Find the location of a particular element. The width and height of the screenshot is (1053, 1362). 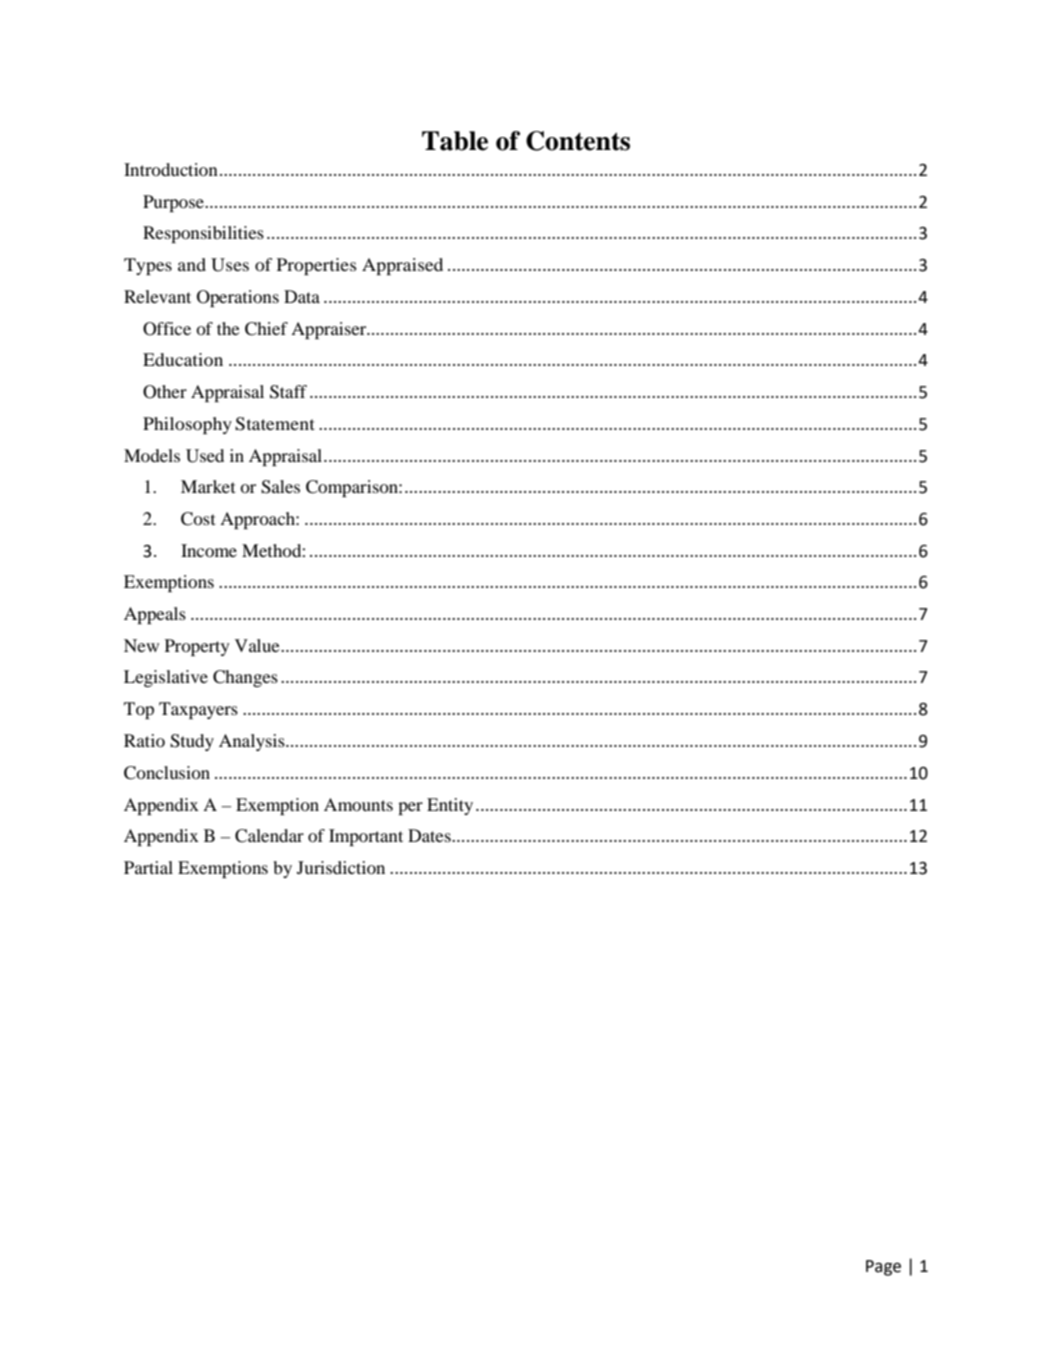

Statement is located at coordinates (275, 424).
